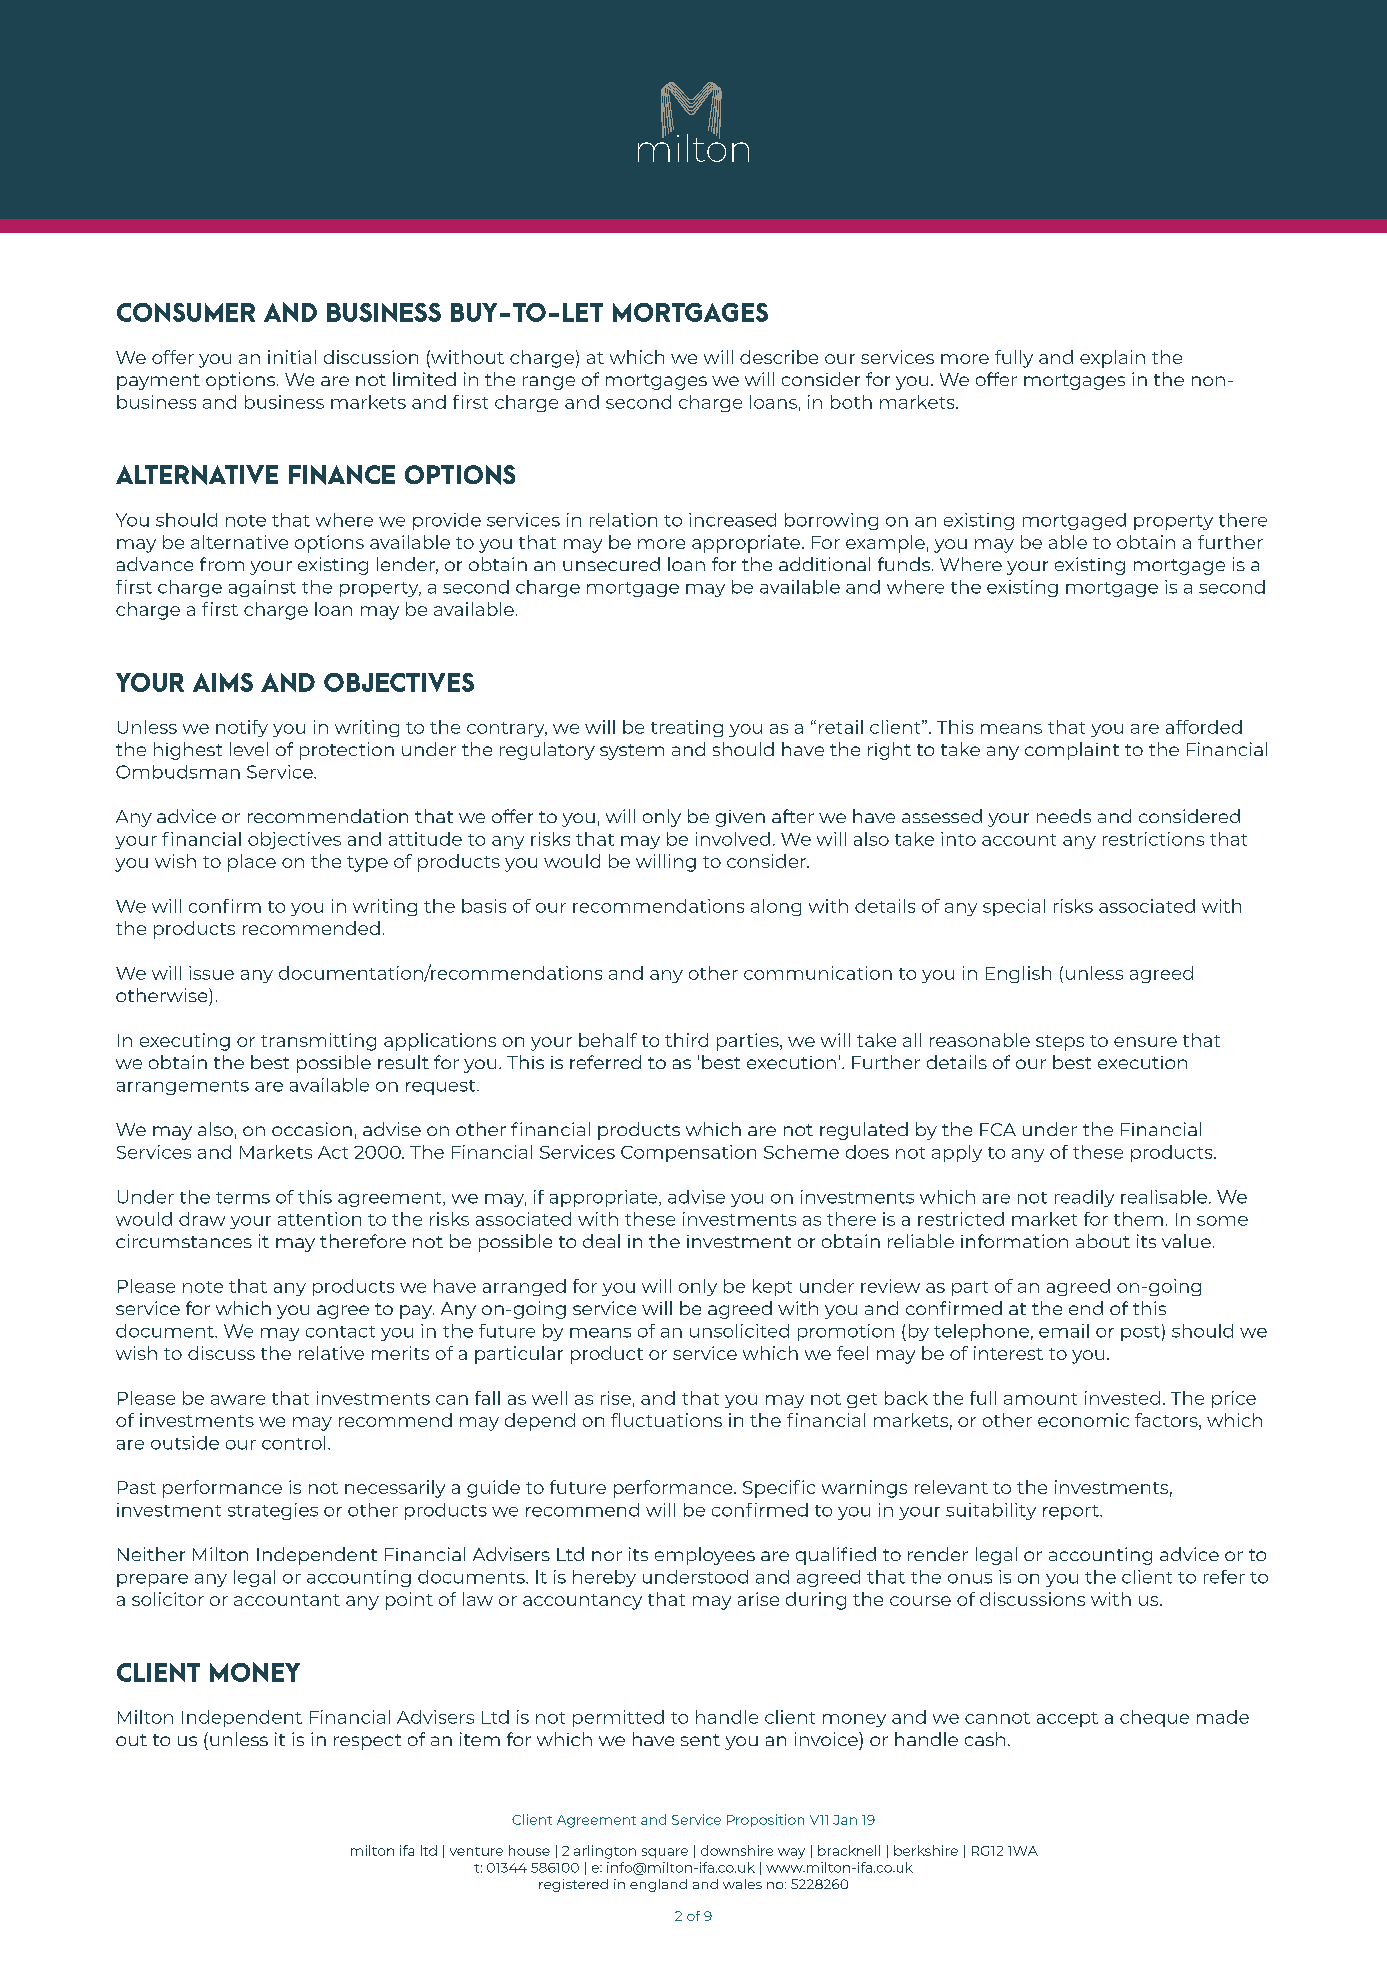  I want to click on explain, so click(1112, 359).
